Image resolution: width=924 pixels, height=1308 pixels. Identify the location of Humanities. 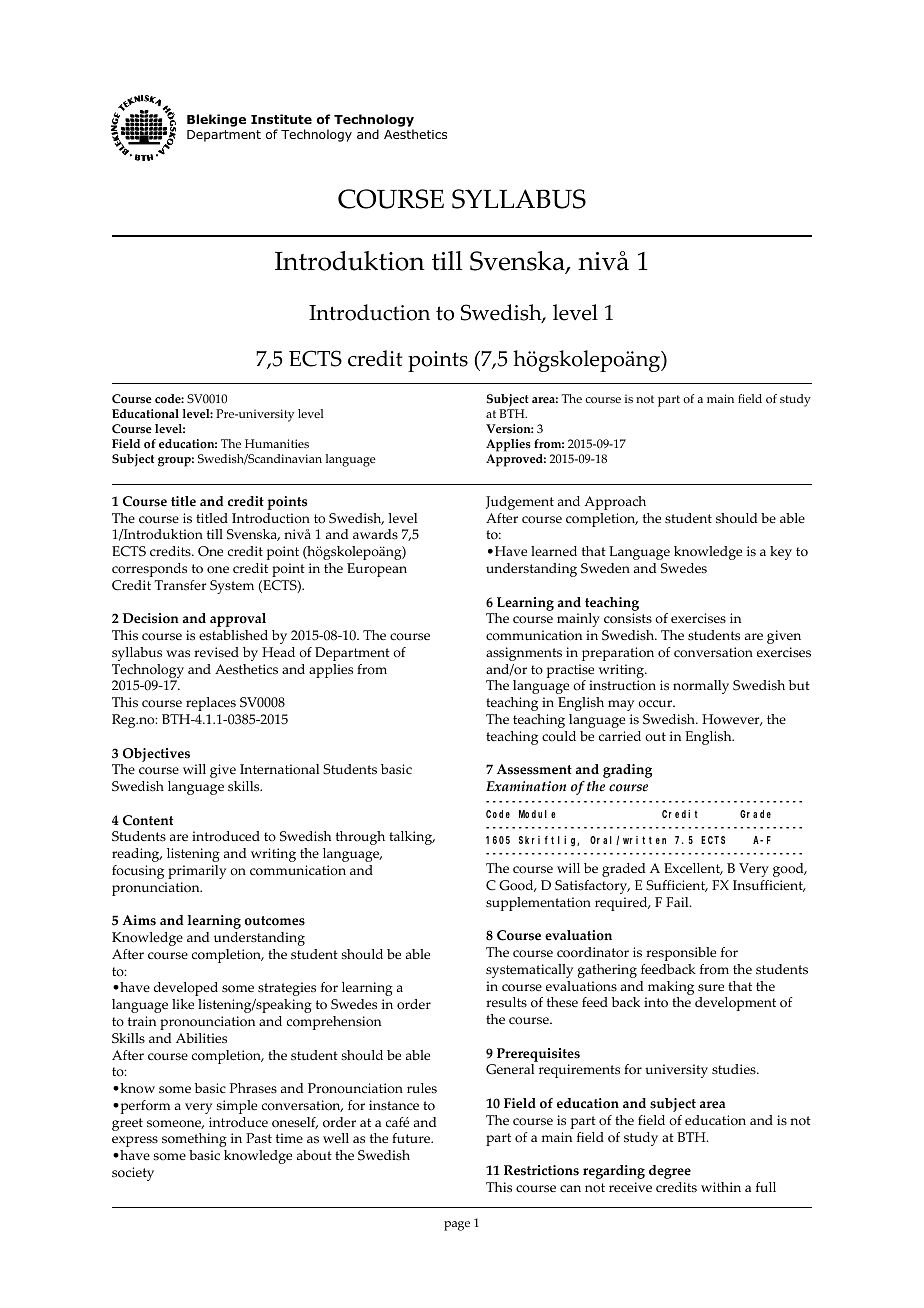
(277, 443).
